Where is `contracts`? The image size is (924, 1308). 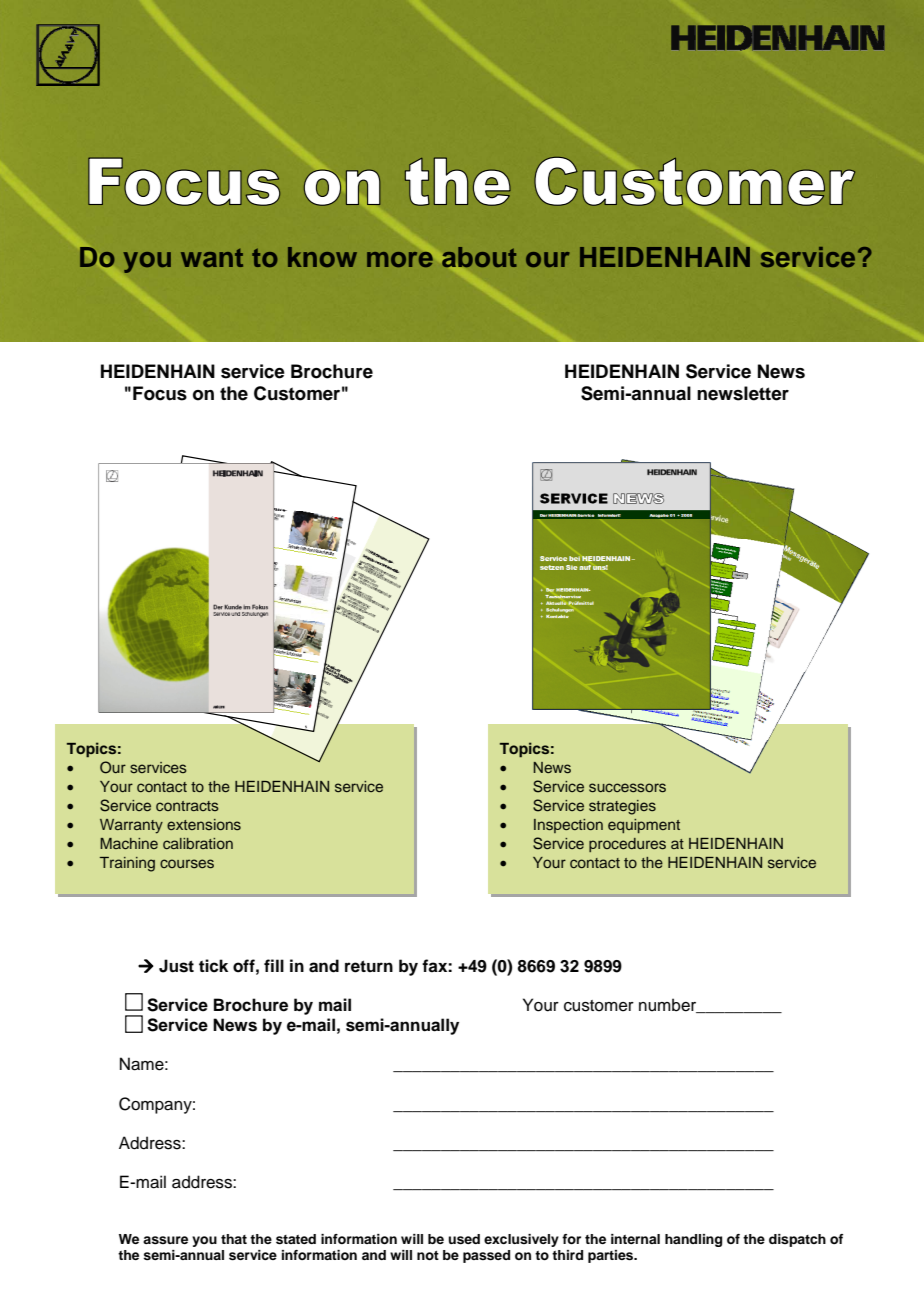 contracts is located at coordinates (187, 806).
